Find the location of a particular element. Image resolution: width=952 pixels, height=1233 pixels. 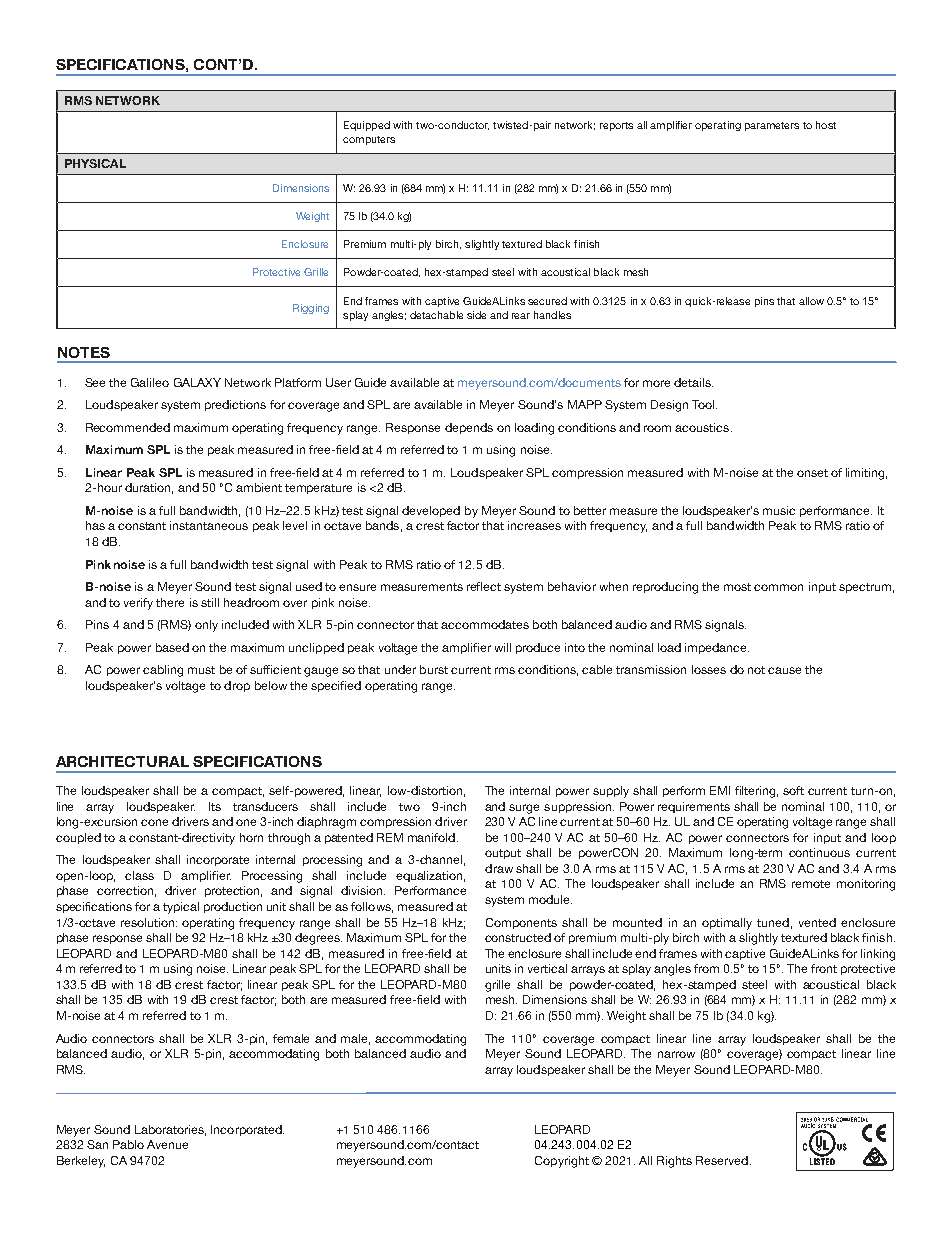

cause is located at coordinates (784, 670).
